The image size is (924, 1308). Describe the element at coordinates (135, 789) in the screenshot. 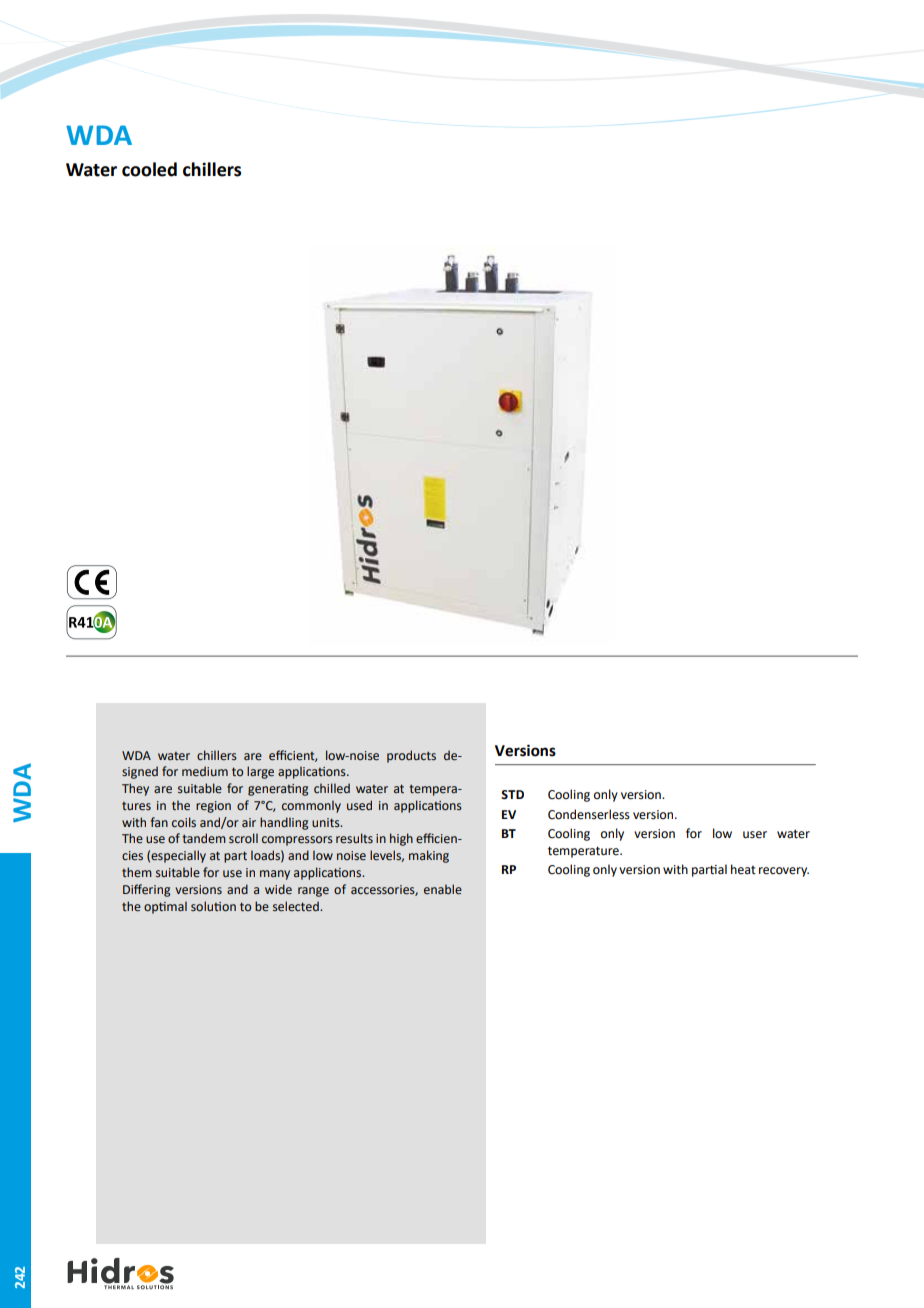

I see `They` at that location.
